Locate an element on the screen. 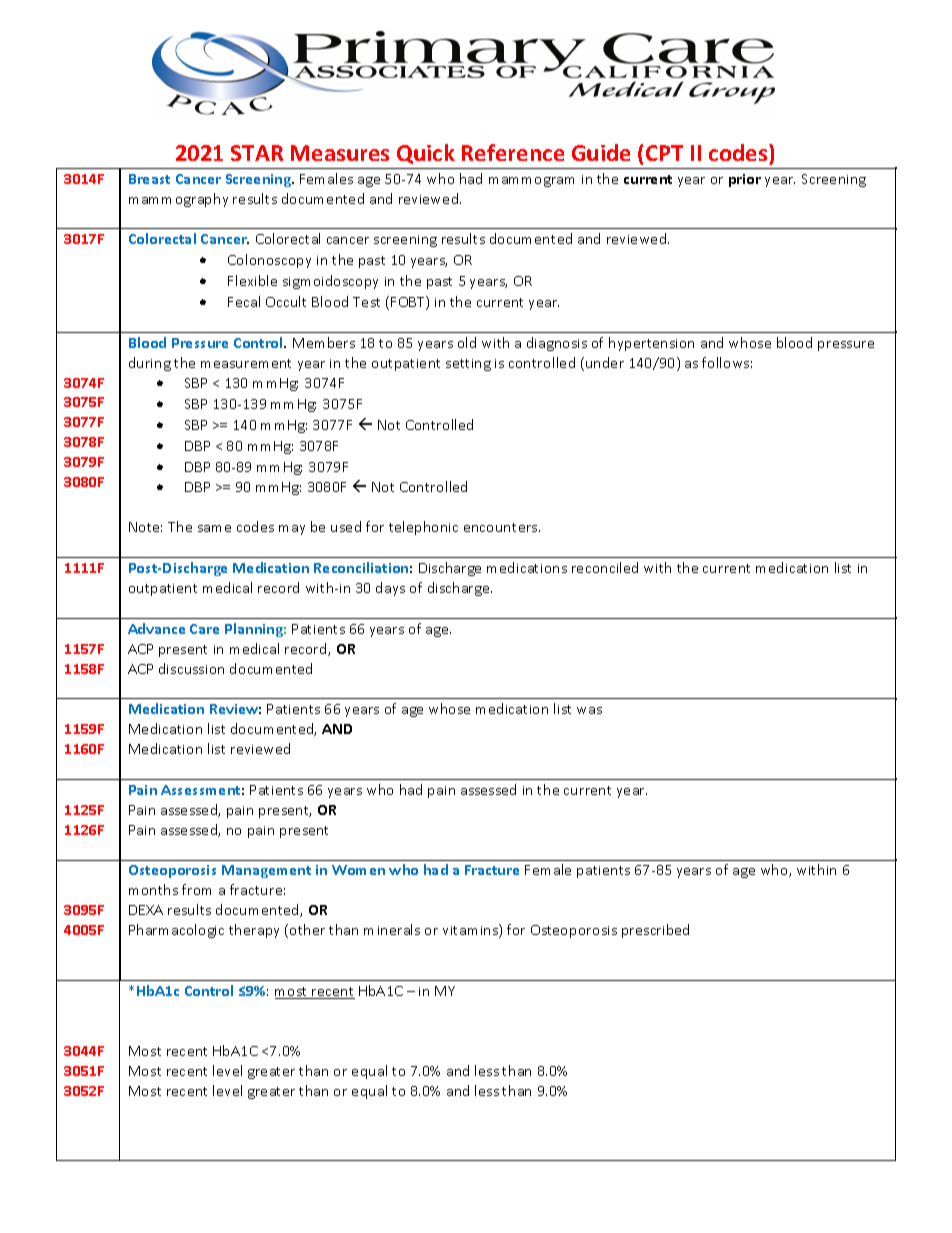  setting is located at coordinates (468, 365).
